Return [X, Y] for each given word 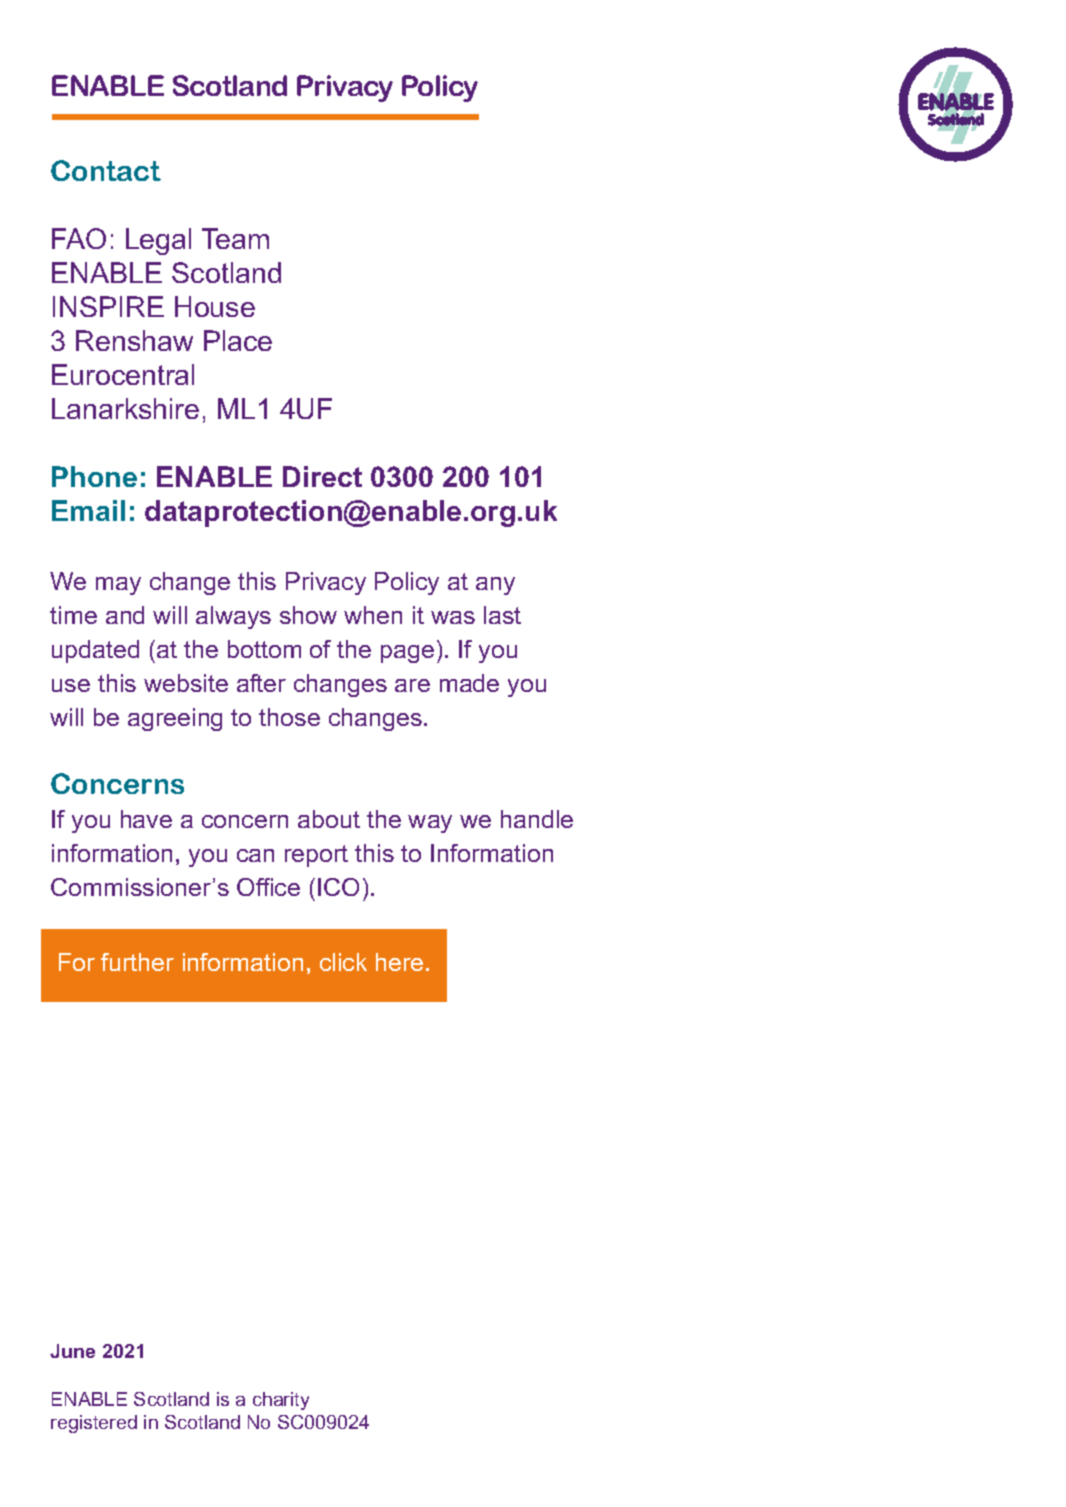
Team [235, 238]
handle [537, 819]
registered [94, 1424]
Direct [322, 476]
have [146, 819]
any [495, 586]
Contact [106, 170]
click [343, 962]
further [137, 962]
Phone [94, 476]
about [329, 819]
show [308, 615]
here [399, 962]
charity [281, 1401]
